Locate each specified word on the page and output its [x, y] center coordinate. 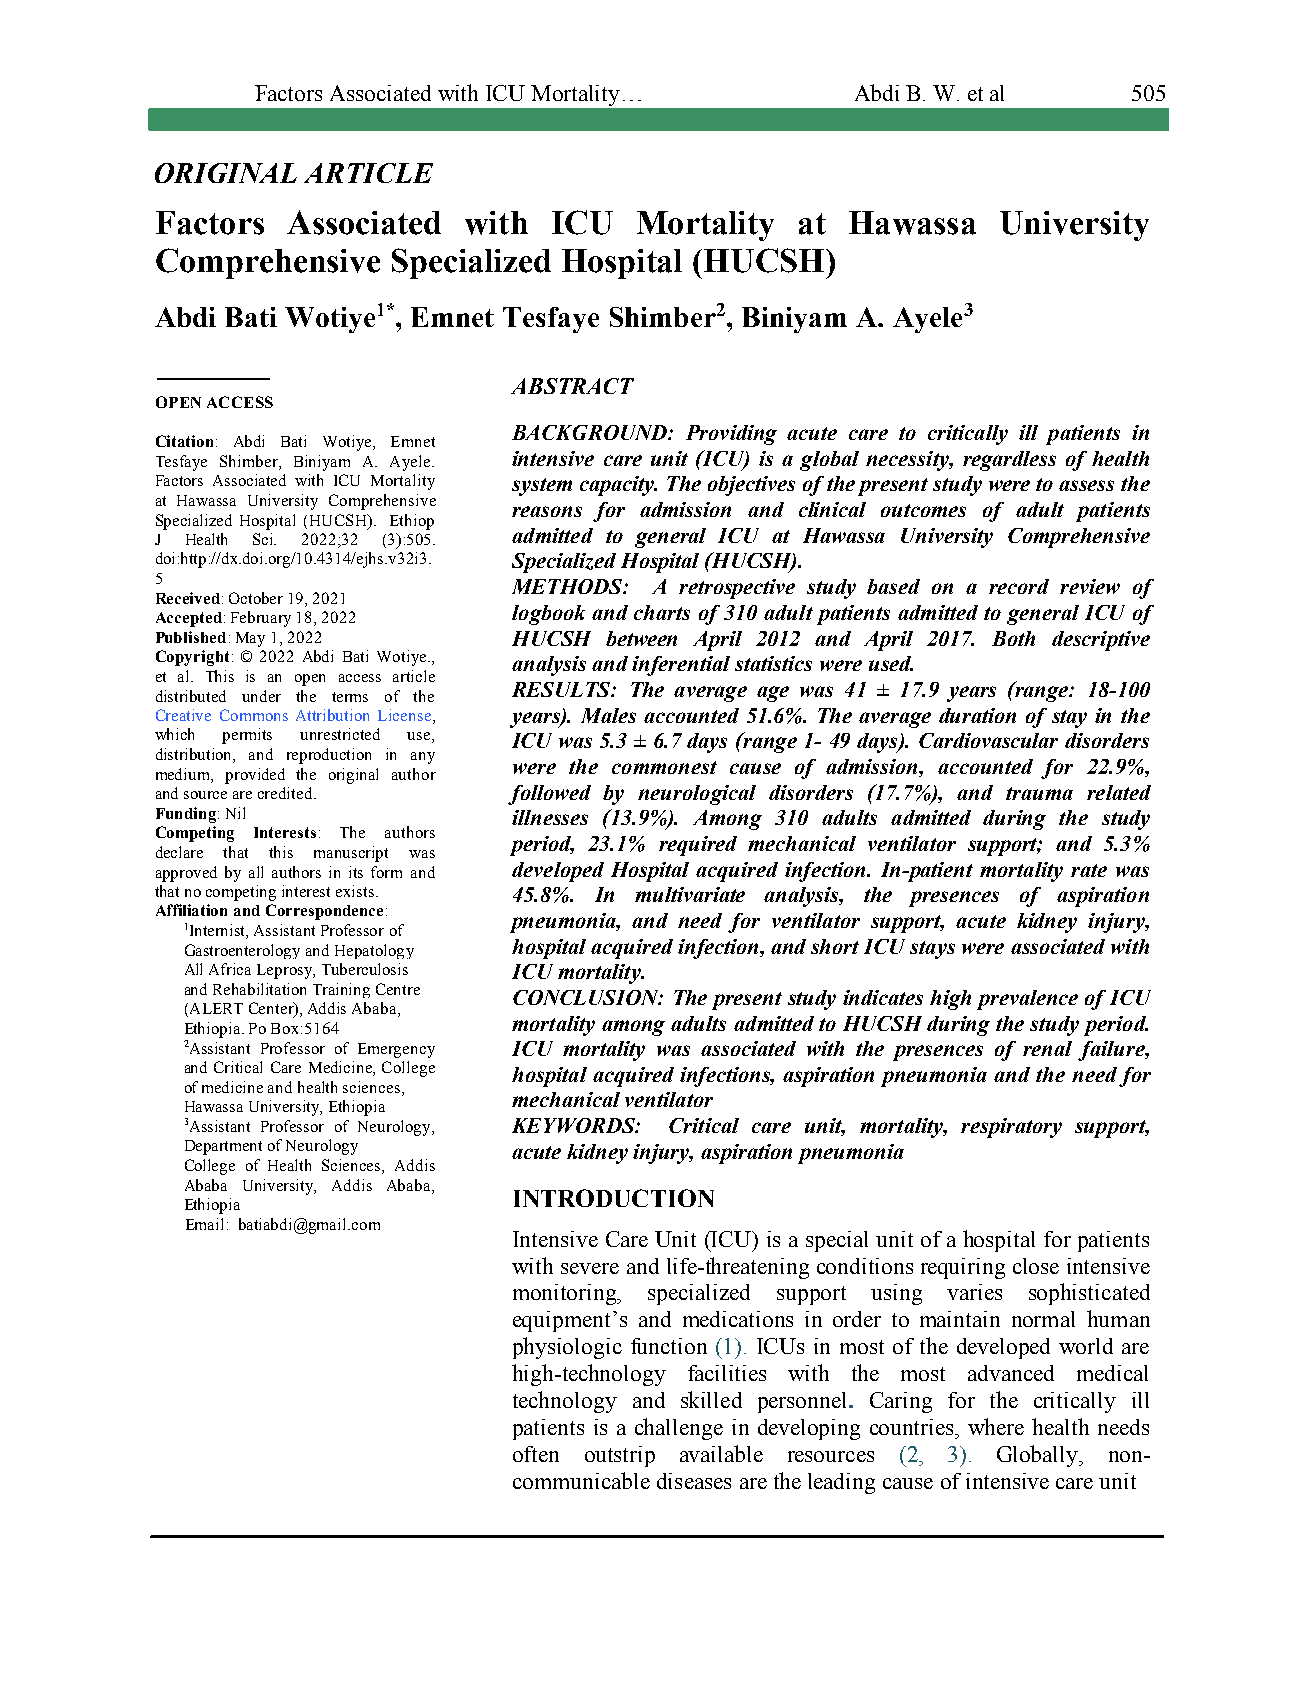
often [536, 1454]
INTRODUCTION [614, 1198]
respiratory [1011, 1128]
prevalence [1027, 1000]
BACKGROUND [591, 432]
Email [204, 1224]
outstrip [620, 1456]
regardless [1009, 461]
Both [1013, 638]
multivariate [690, 894]
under [261, 696]
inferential [681, 666]
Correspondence [324, 912]
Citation [184, 441]
